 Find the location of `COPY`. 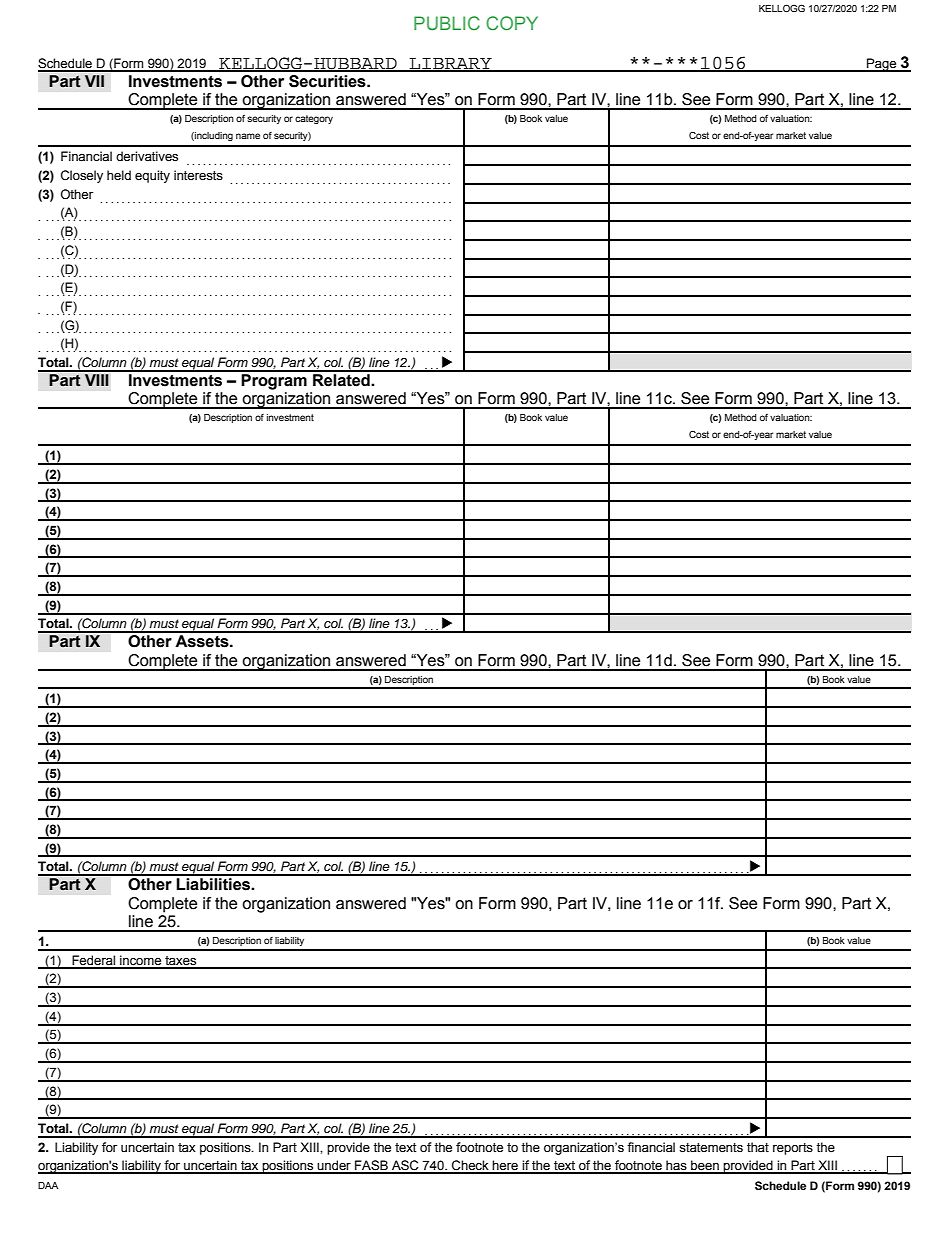

COPY is located at coordinates (512, 23).
